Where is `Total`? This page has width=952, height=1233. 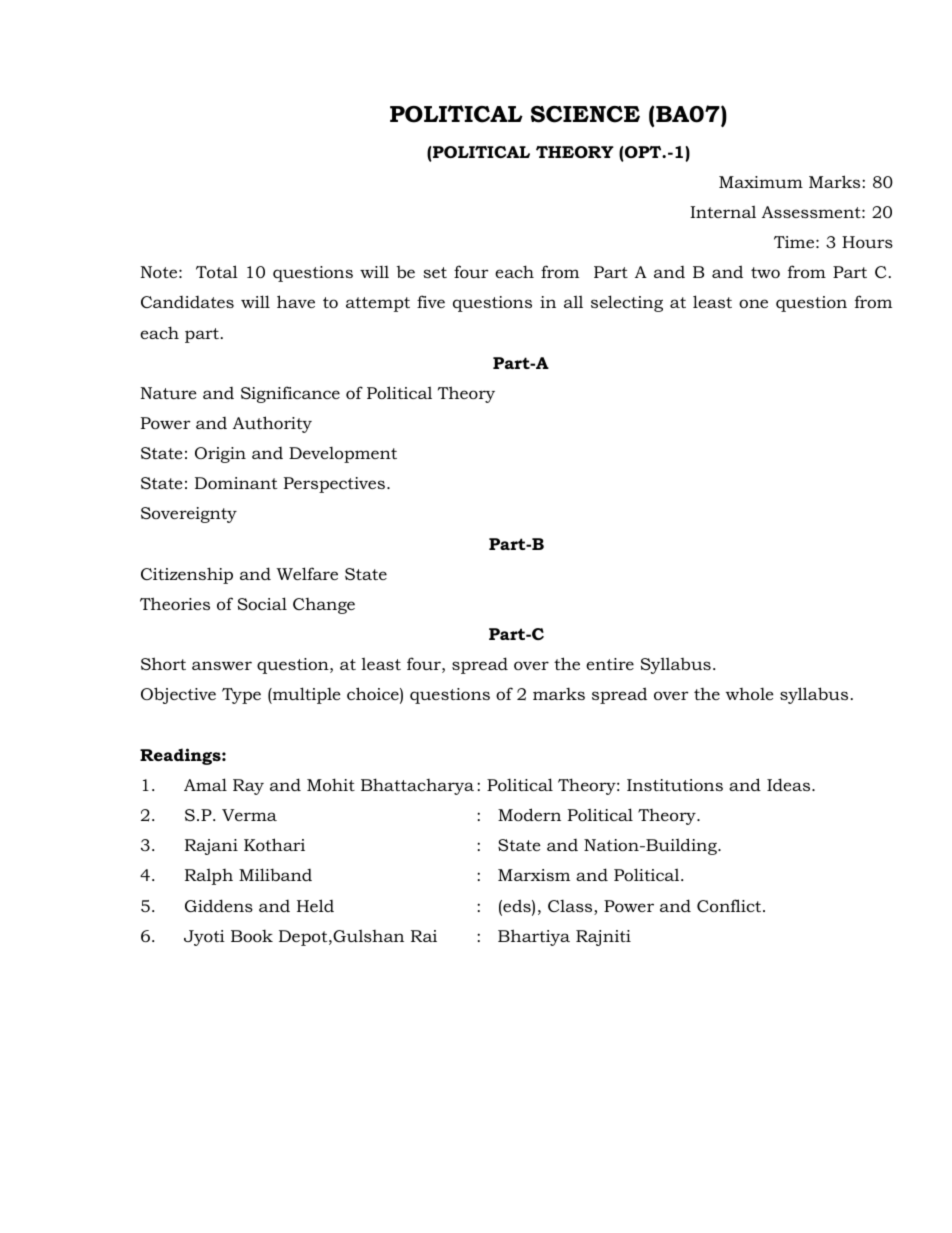
Total is located at coordinates (217, 271).
